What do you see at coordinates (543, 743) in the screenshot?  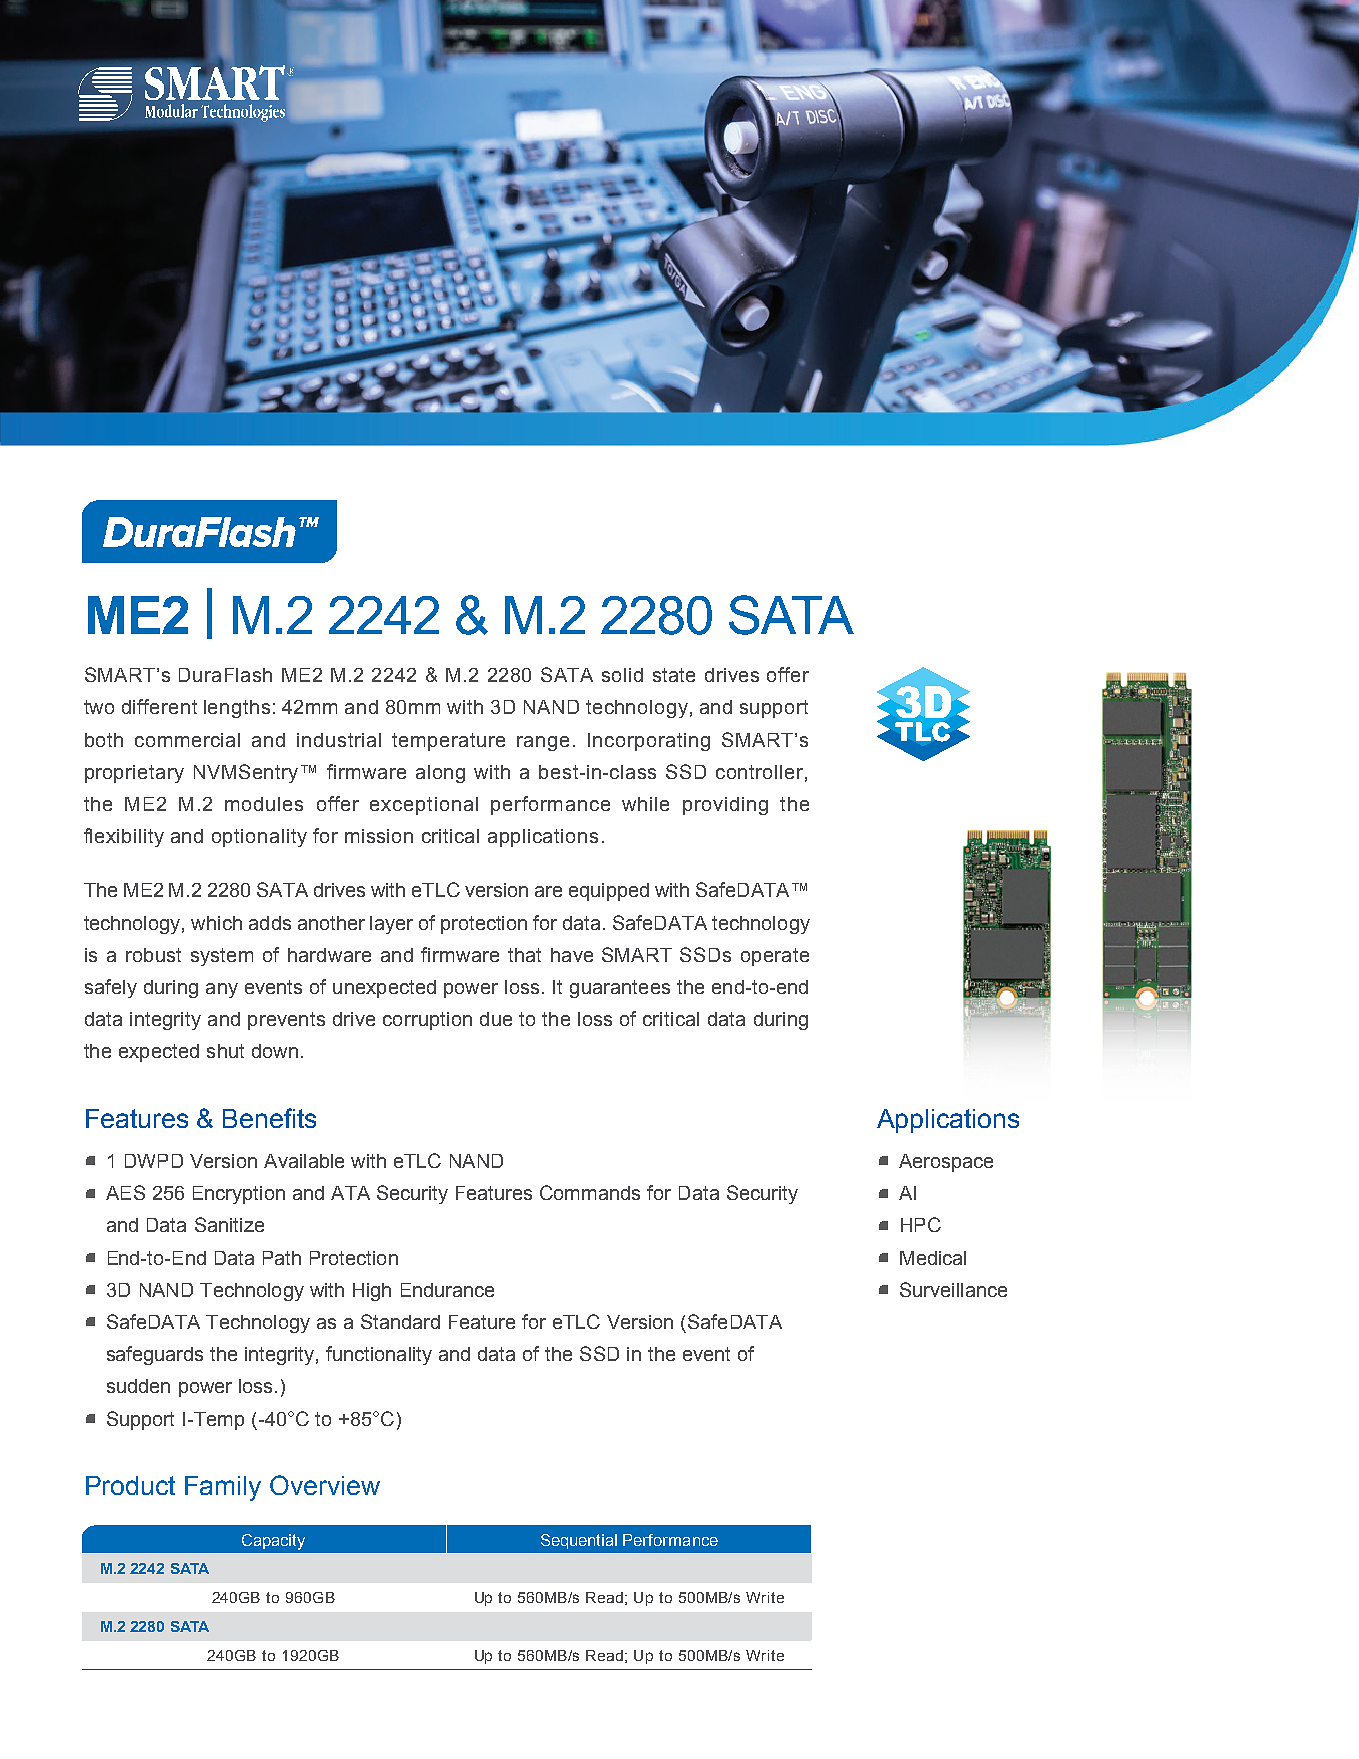 I see `range` at bounding box center [543, 743].
